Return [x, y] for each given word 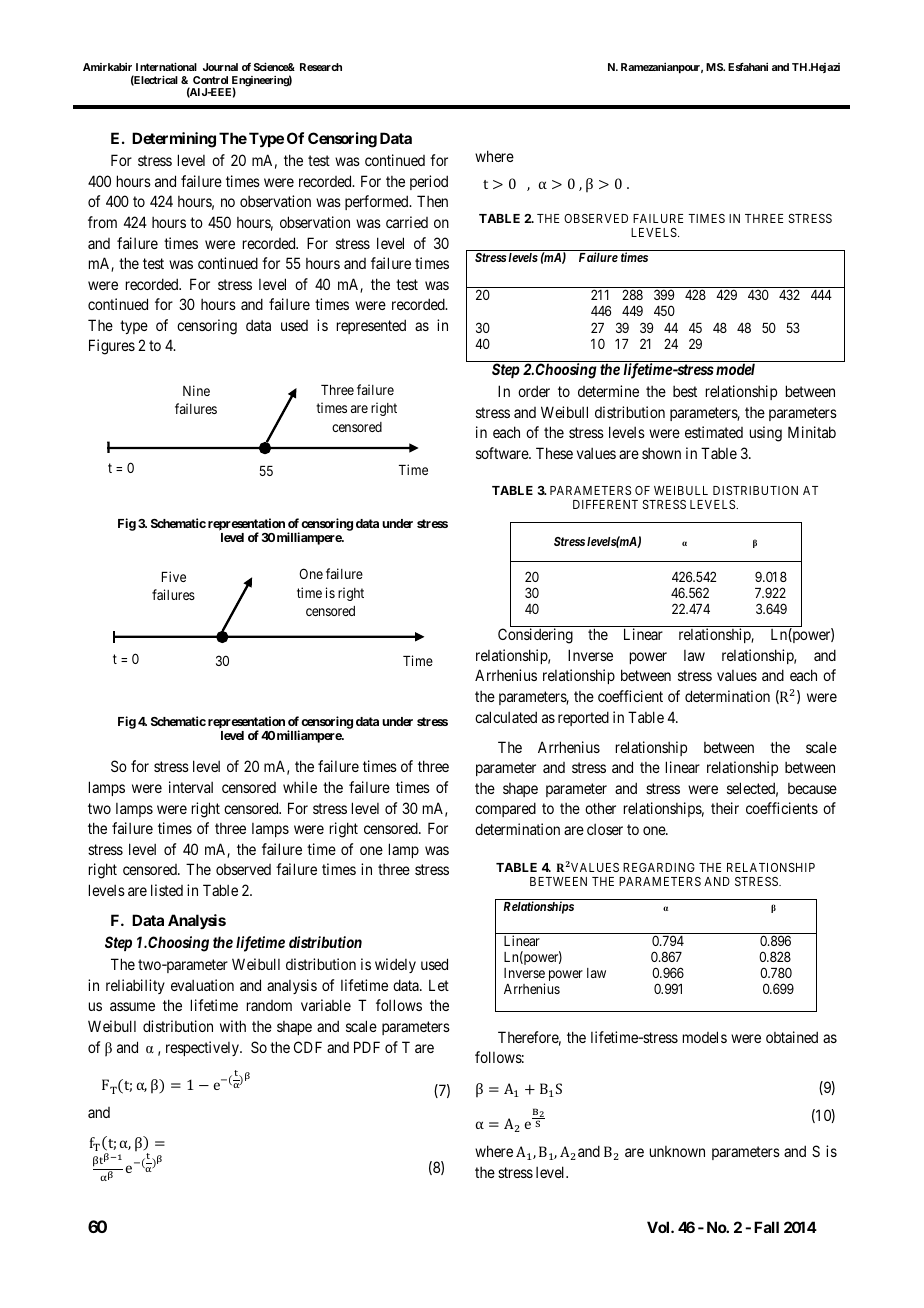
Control [210, 80]
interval [191, 787]
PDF [367, 1047]
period [429, 182]
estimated [714, 432]
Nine [196, 390]
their [725, 808]
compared [505, 809]
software [503, 453]
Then [432, 201]
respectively [203, 1048]
